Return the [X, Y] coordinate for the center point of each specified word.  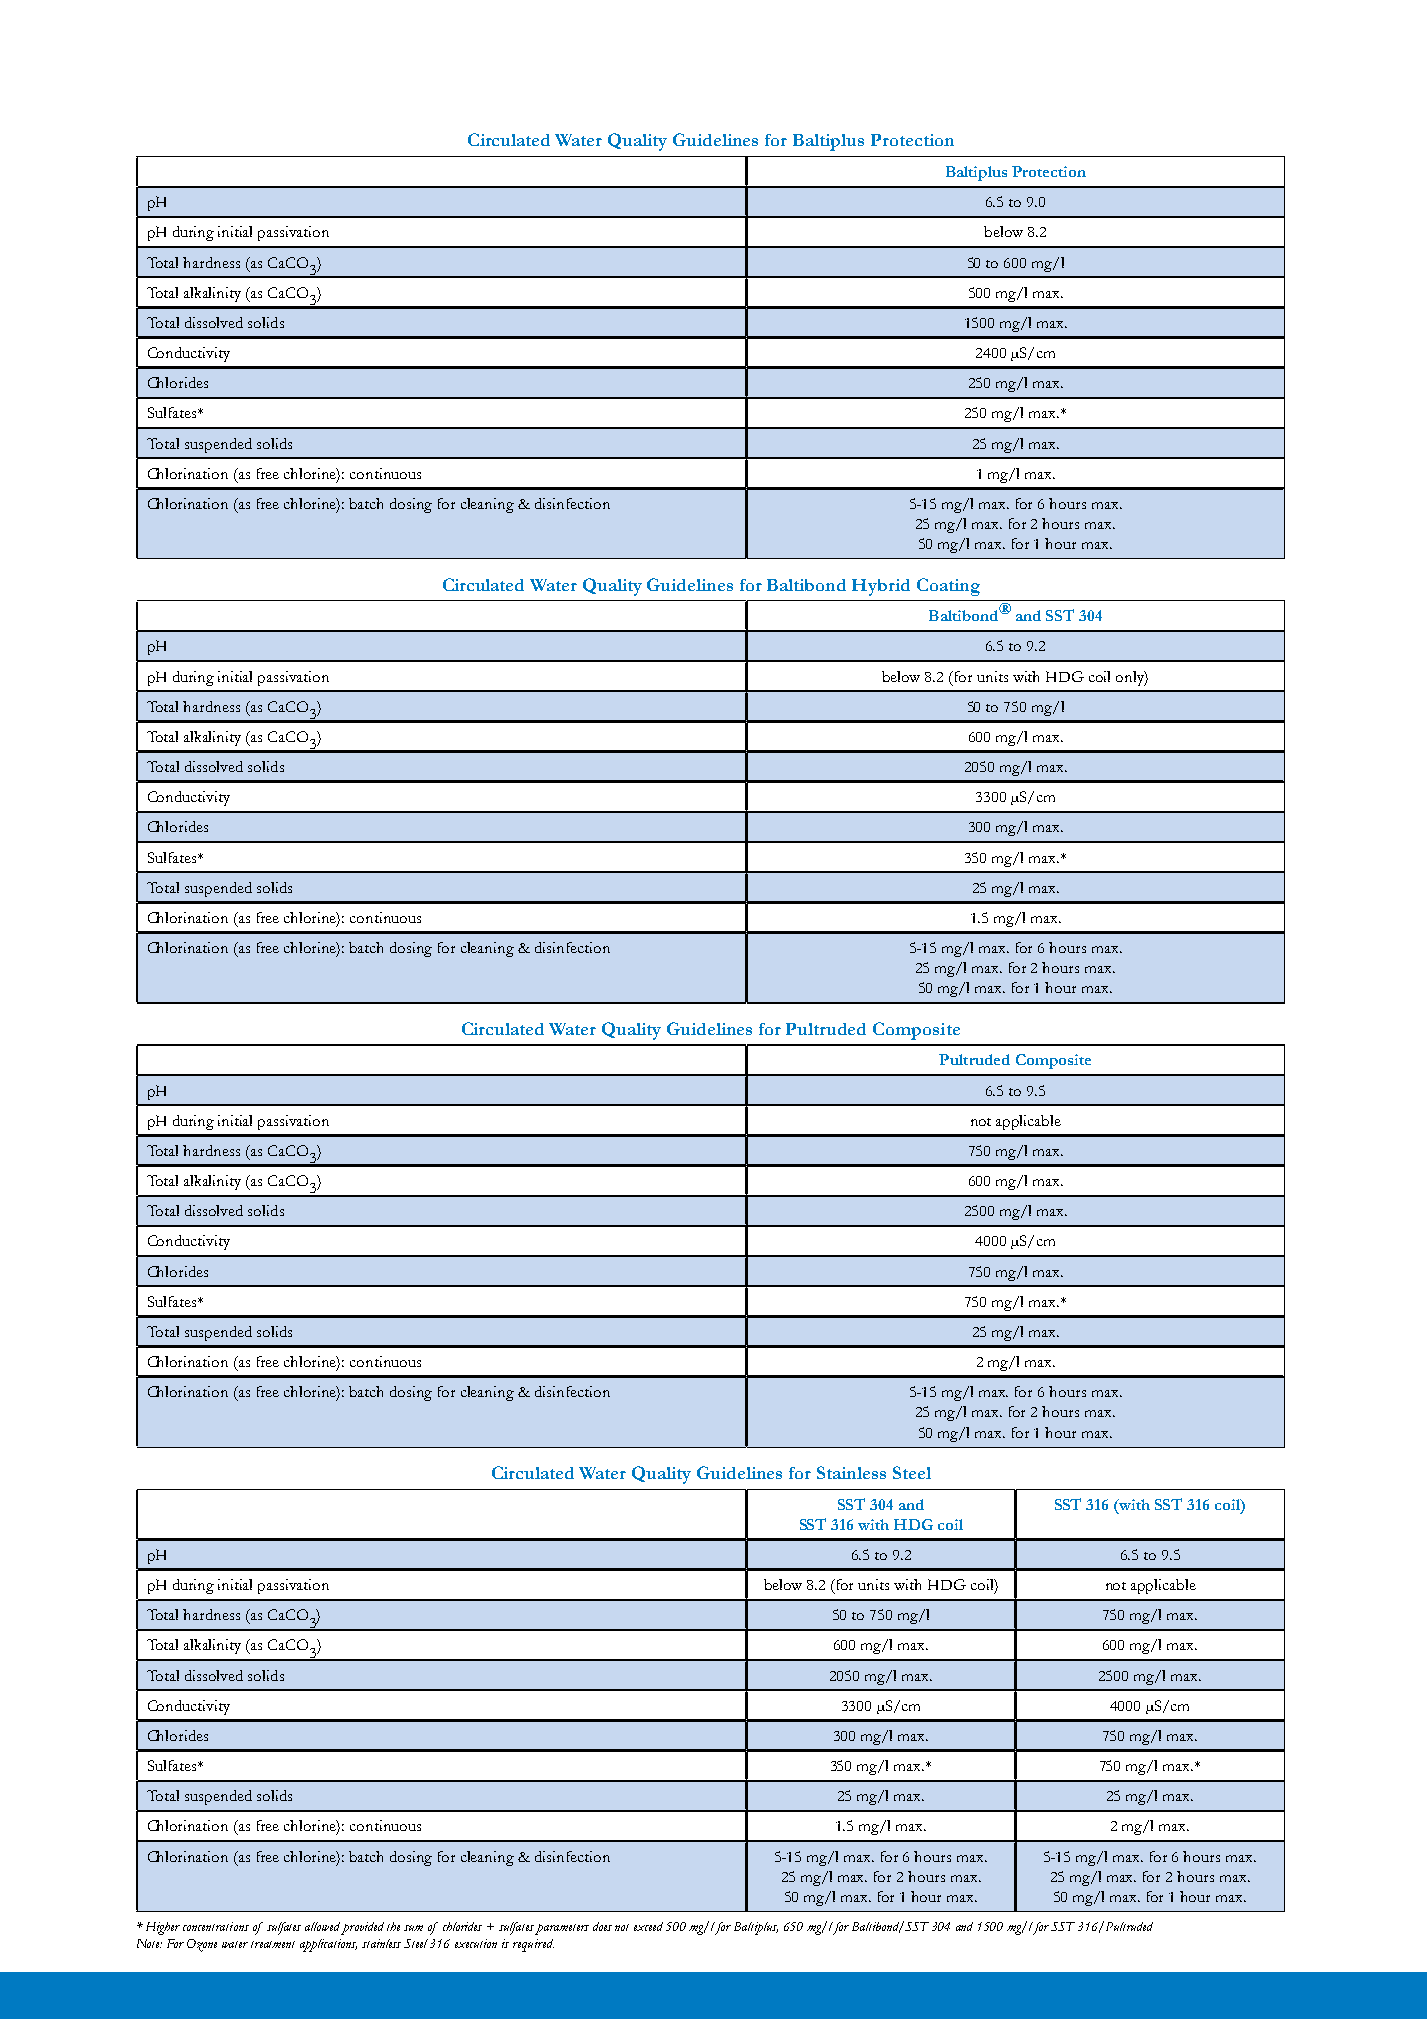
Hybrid [881, 587]
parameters [562, 1929]
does [602, 1926]
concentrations [216, 1926]
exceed [648, 1926]
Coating [948, 587]
